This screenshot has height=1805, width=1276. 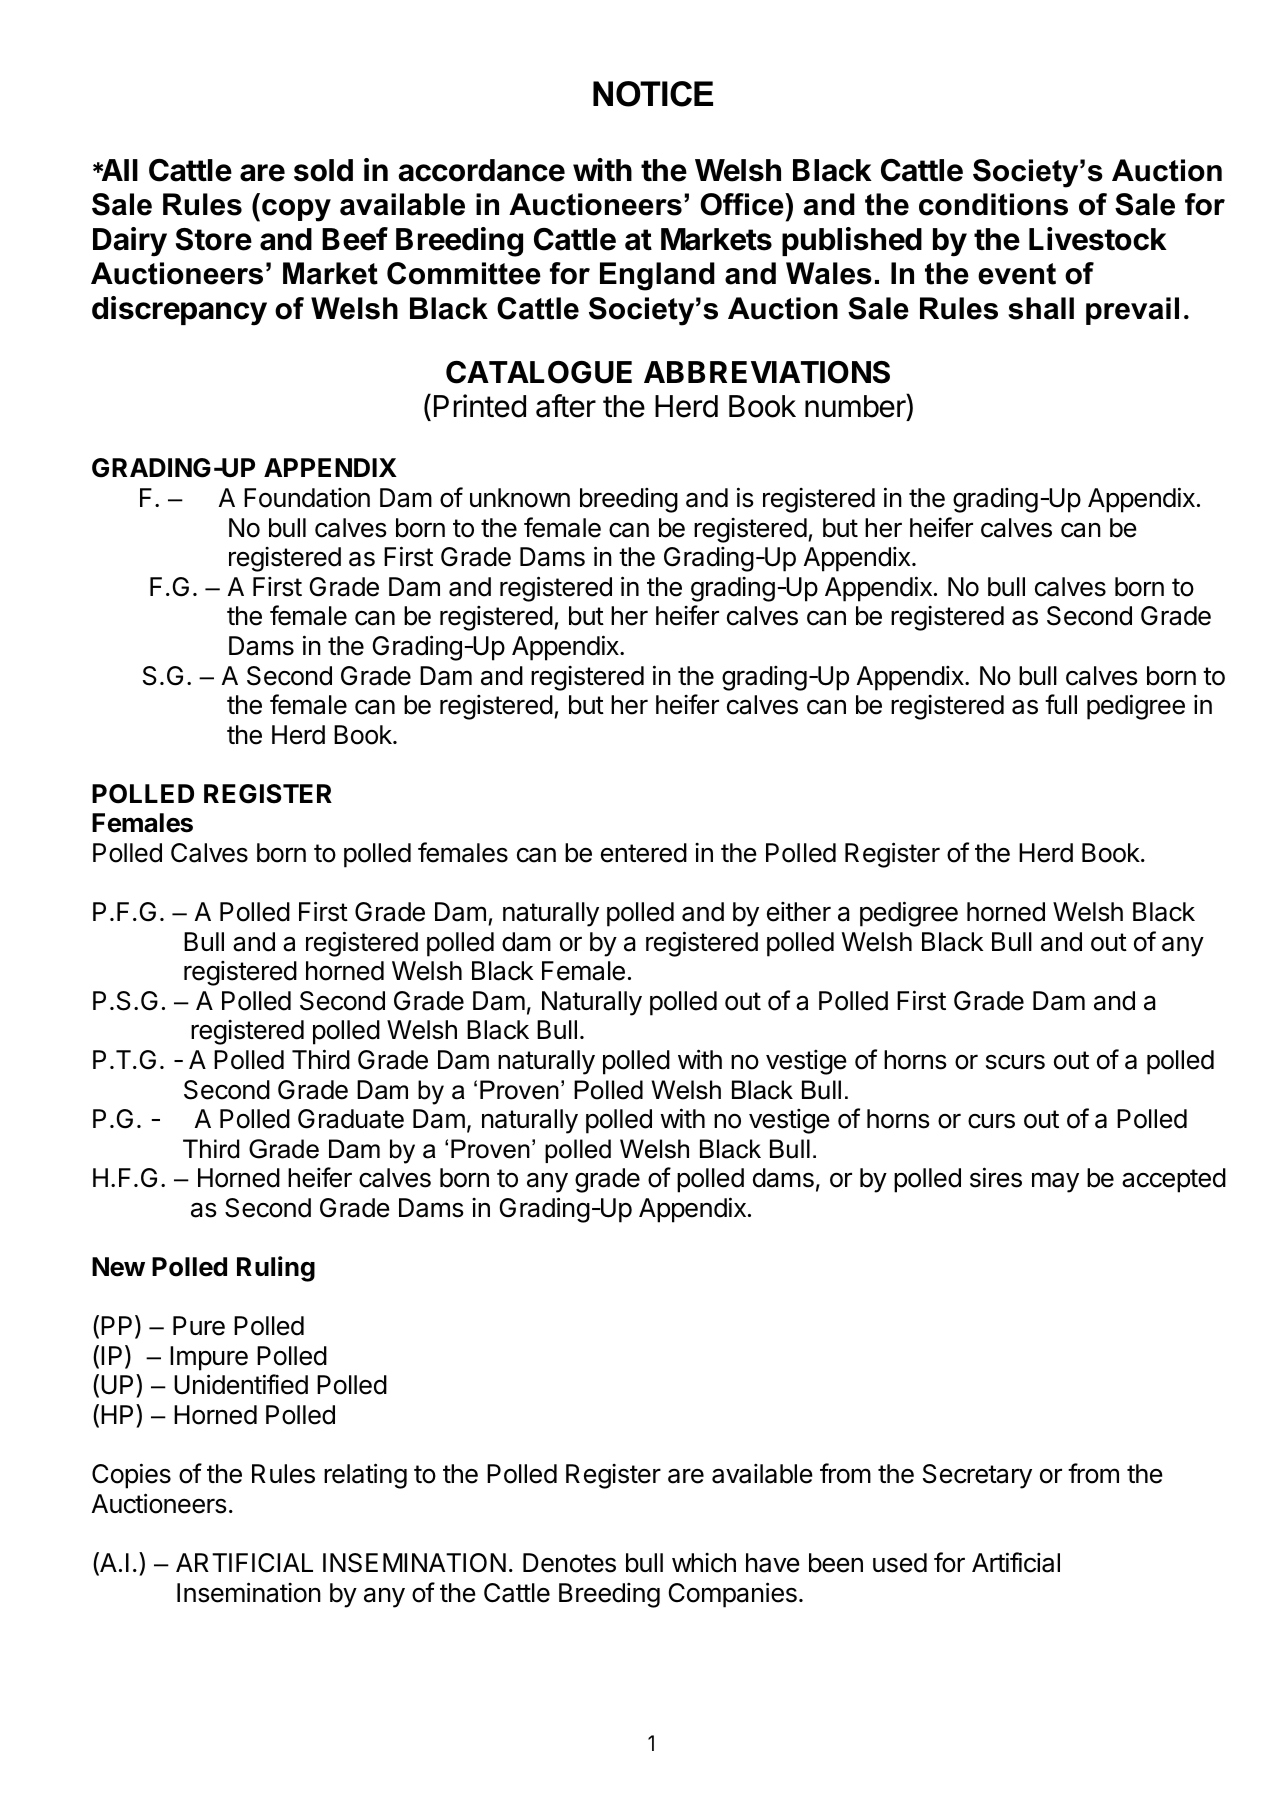 I want to click on NOTICE, so click(x=653, y=94).
